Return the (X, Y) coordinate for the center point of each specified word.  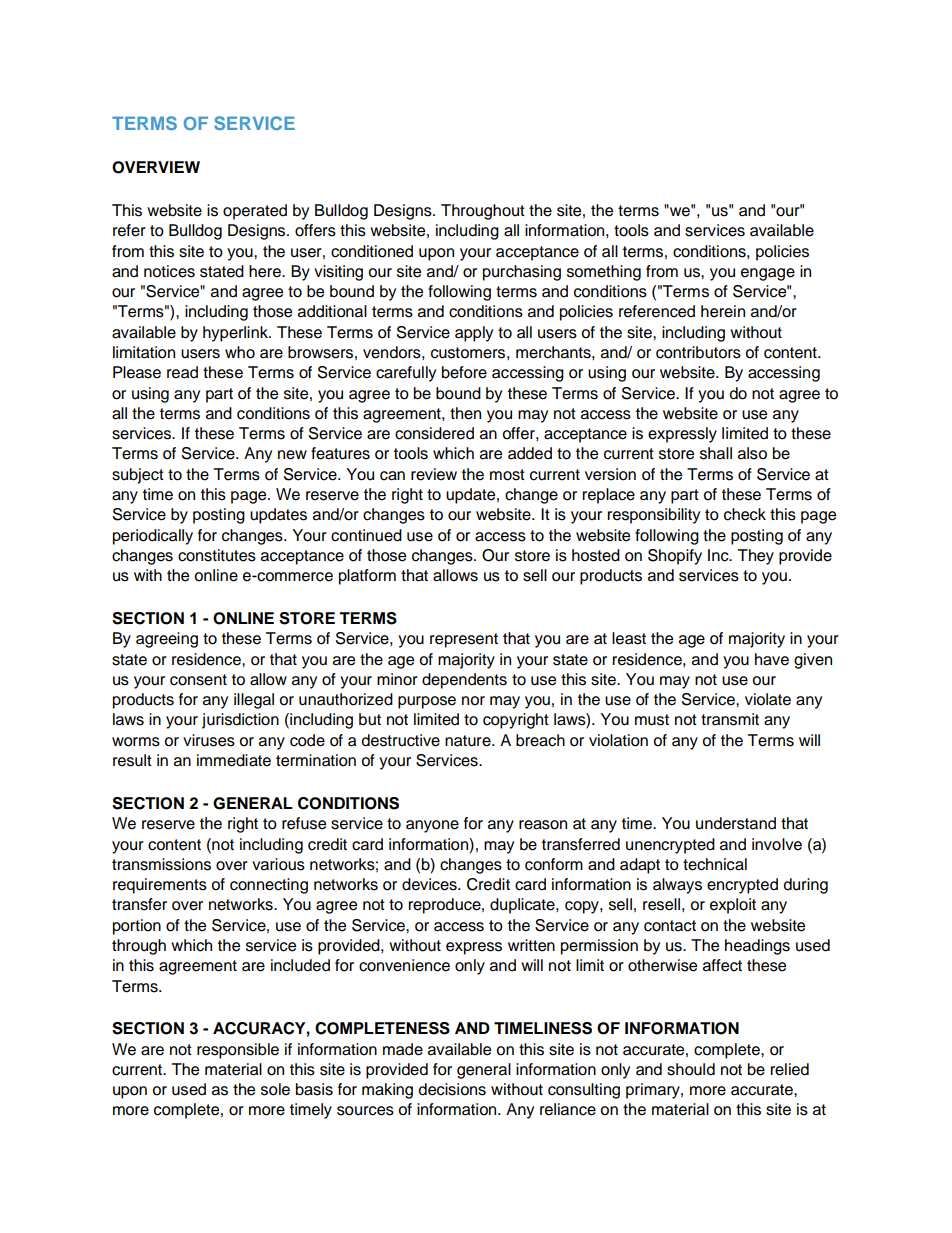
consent (198, 680)
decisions (452, 1089)
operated (255, 212)
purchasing (522, 273)
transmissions (161, 864)
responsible (238, 1051)
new (292, 455)
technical (715, 864)
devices (430, 884)
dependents (464, 681)
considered (434, 433)
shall (716, 453)
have (772, 659)
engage (768, 274)
